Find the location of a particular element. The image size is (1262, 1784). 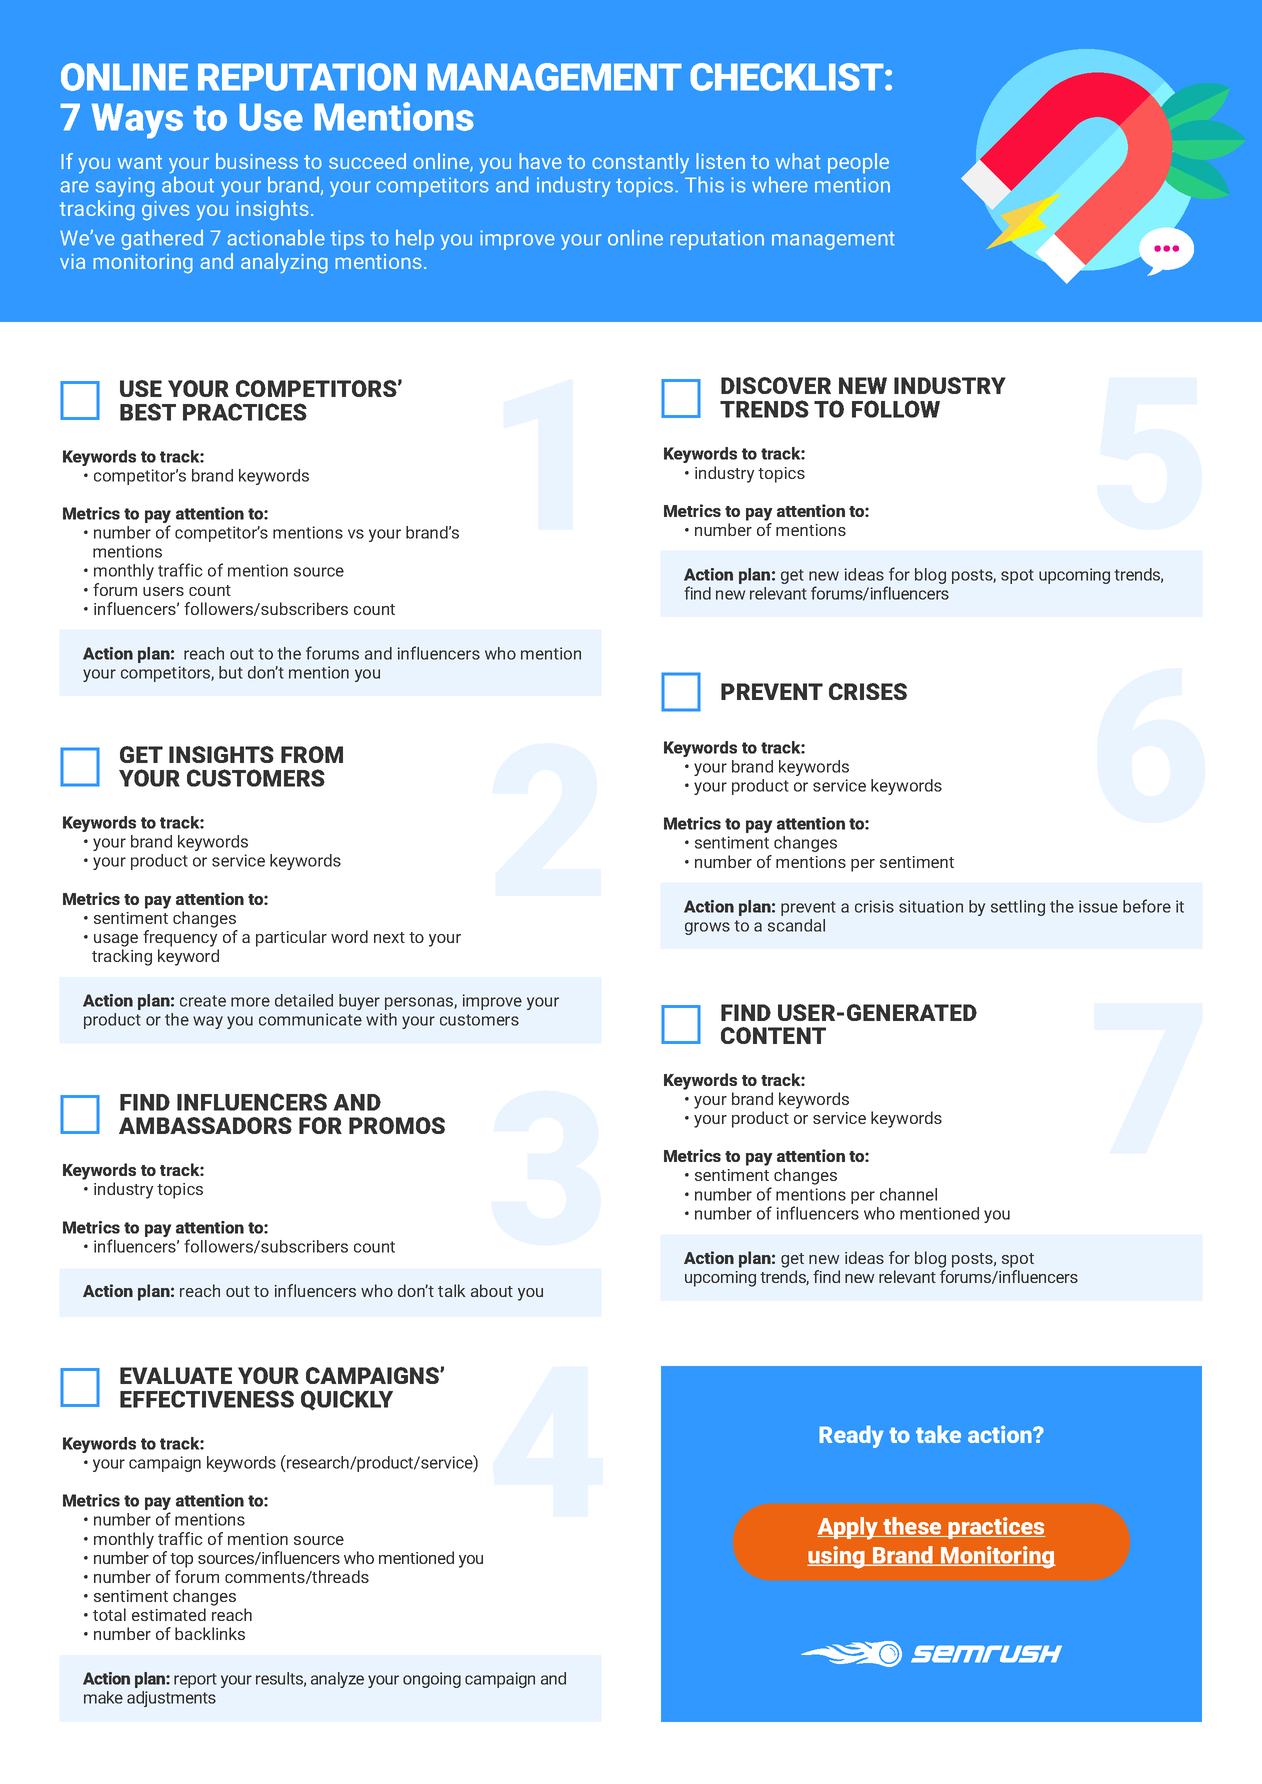

people is located at coordinates (858, 163).
